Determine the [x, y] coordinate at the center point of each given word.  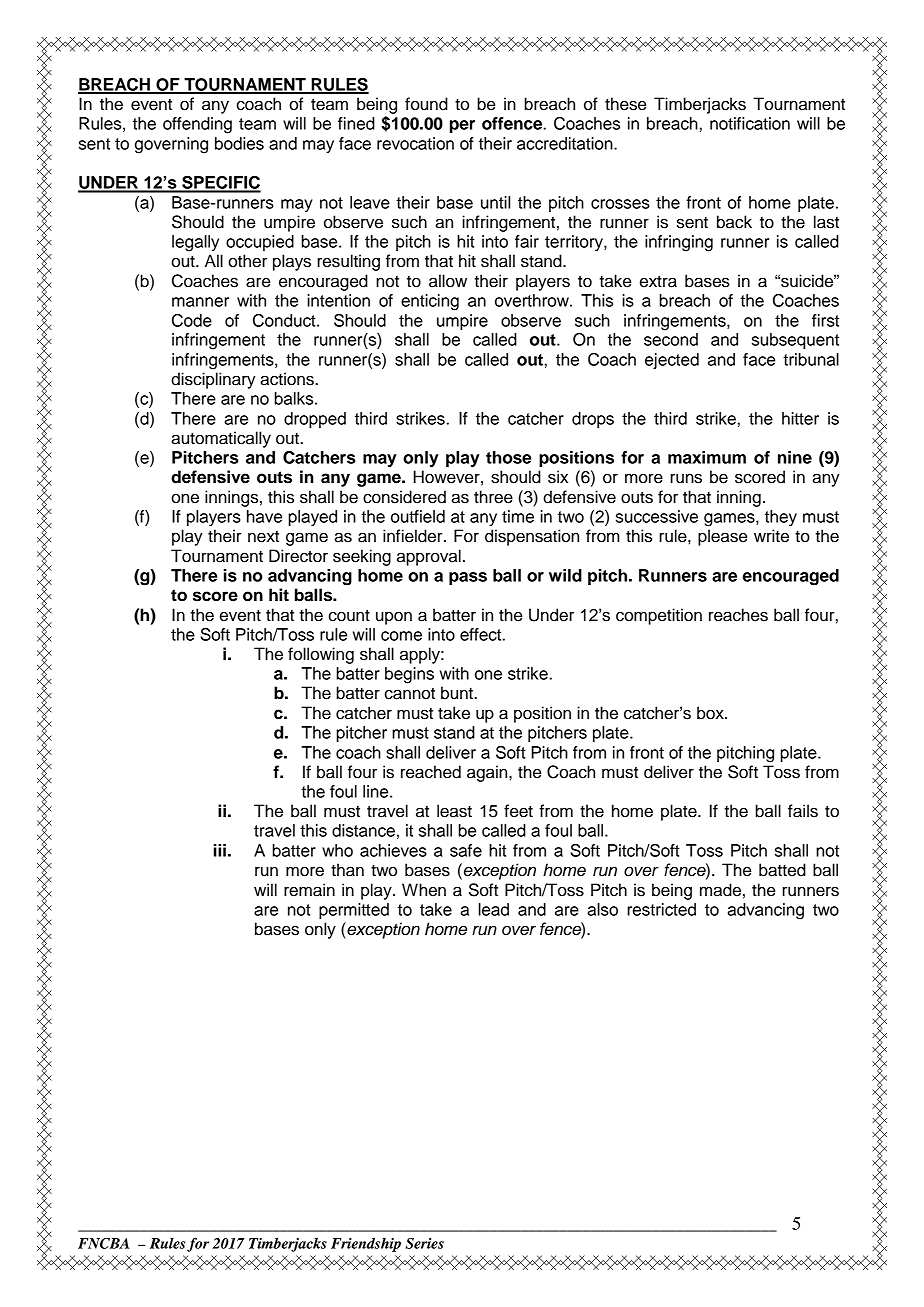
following [321, 655]
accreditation [566, 143]
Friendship [366, 1245]
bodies [239, 143]
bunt [458, 693]
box [711, 713]
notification [750, 123]
